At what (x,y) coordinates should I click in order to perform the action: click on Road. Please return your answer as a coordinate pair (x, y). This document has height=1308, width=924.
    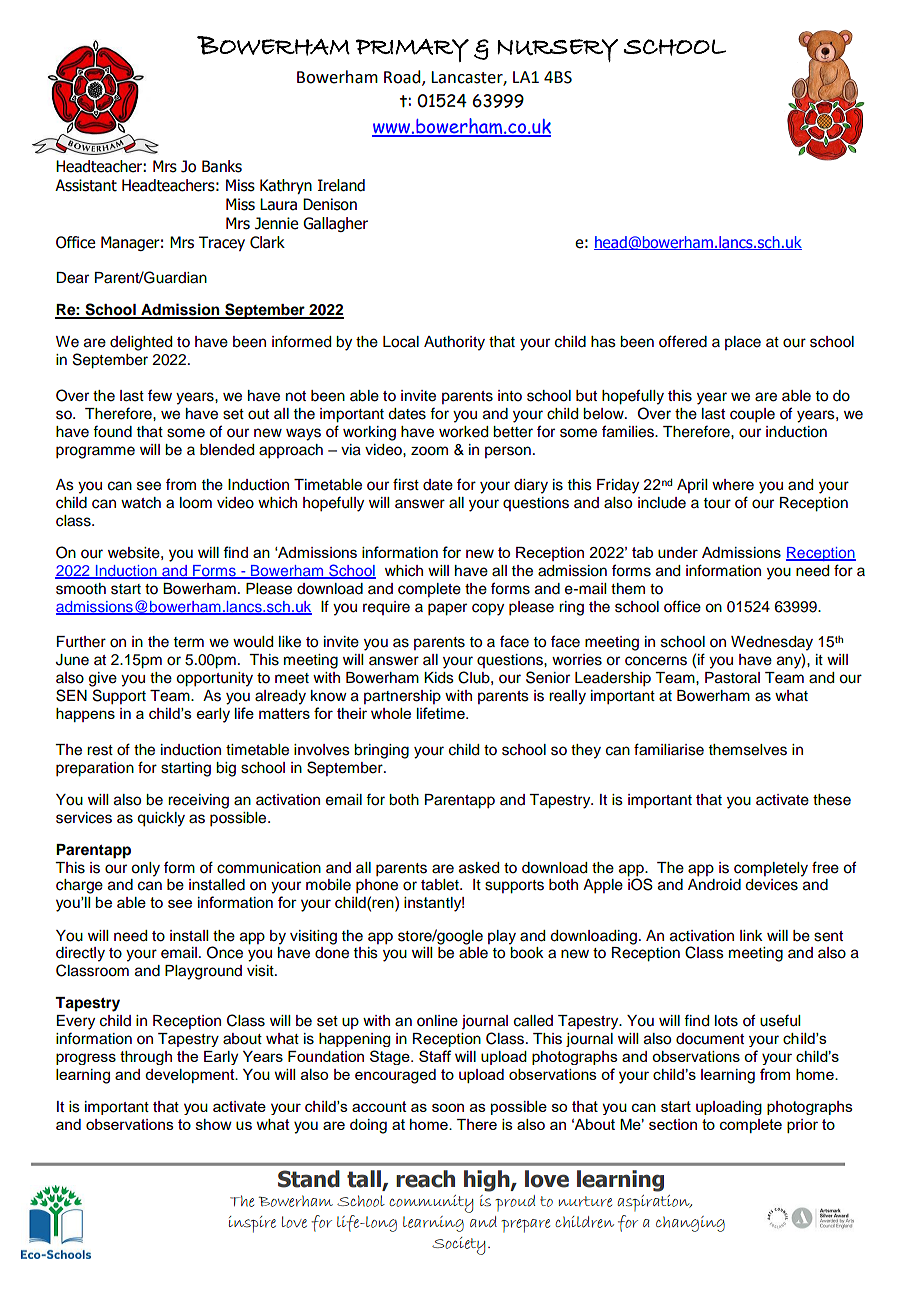
    Looking at the image, I should click on (403, 78).
